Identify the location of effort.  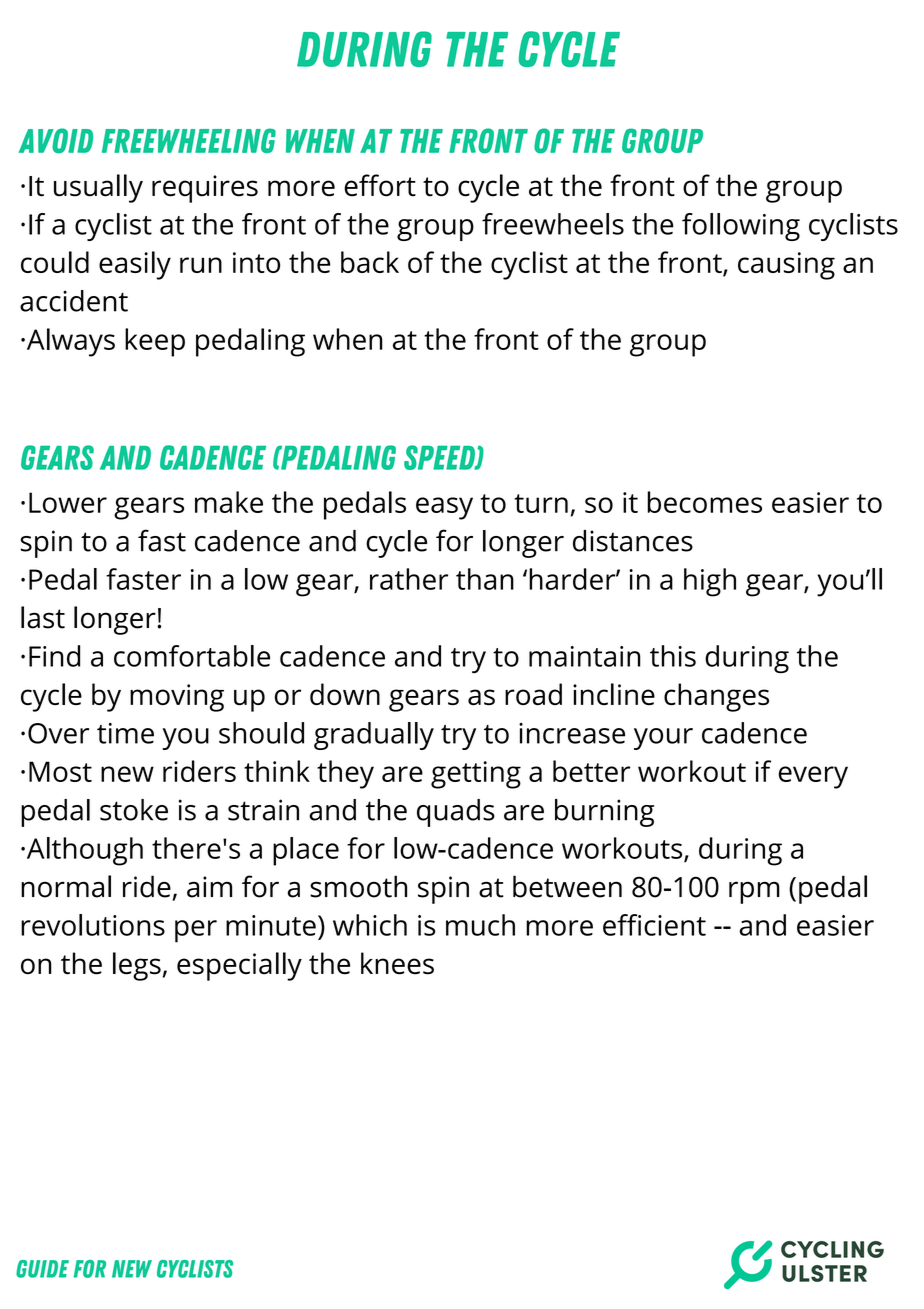
(380, 185).
